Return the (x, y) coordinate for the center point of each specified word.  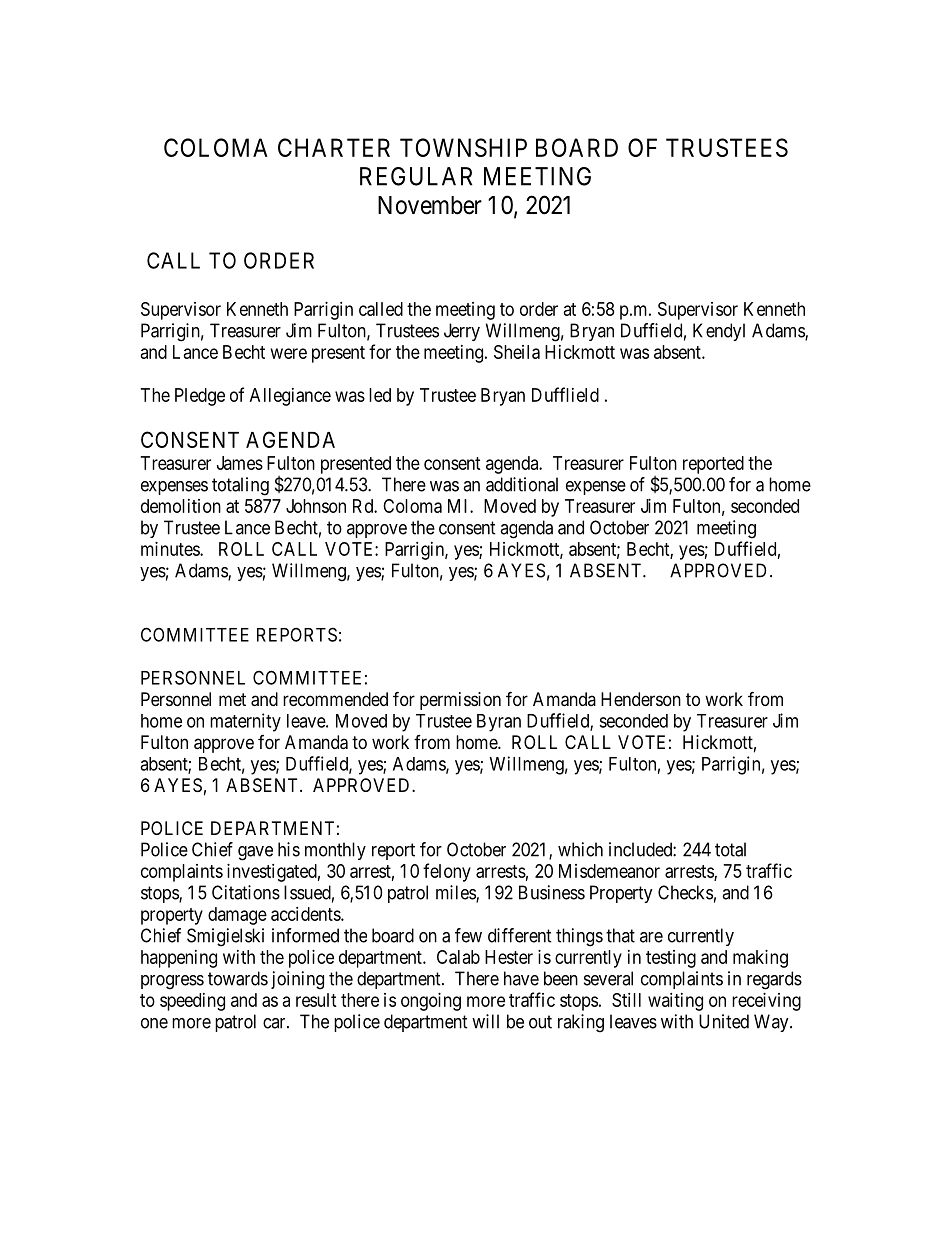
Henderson (641, 699)
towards (238, 978)
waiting (675, 1002)
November (430, 205)
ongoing (431, 1002)
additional (522, 484)
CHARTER (334, 147)
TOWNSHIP (463, 147)
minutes (171, 549)
